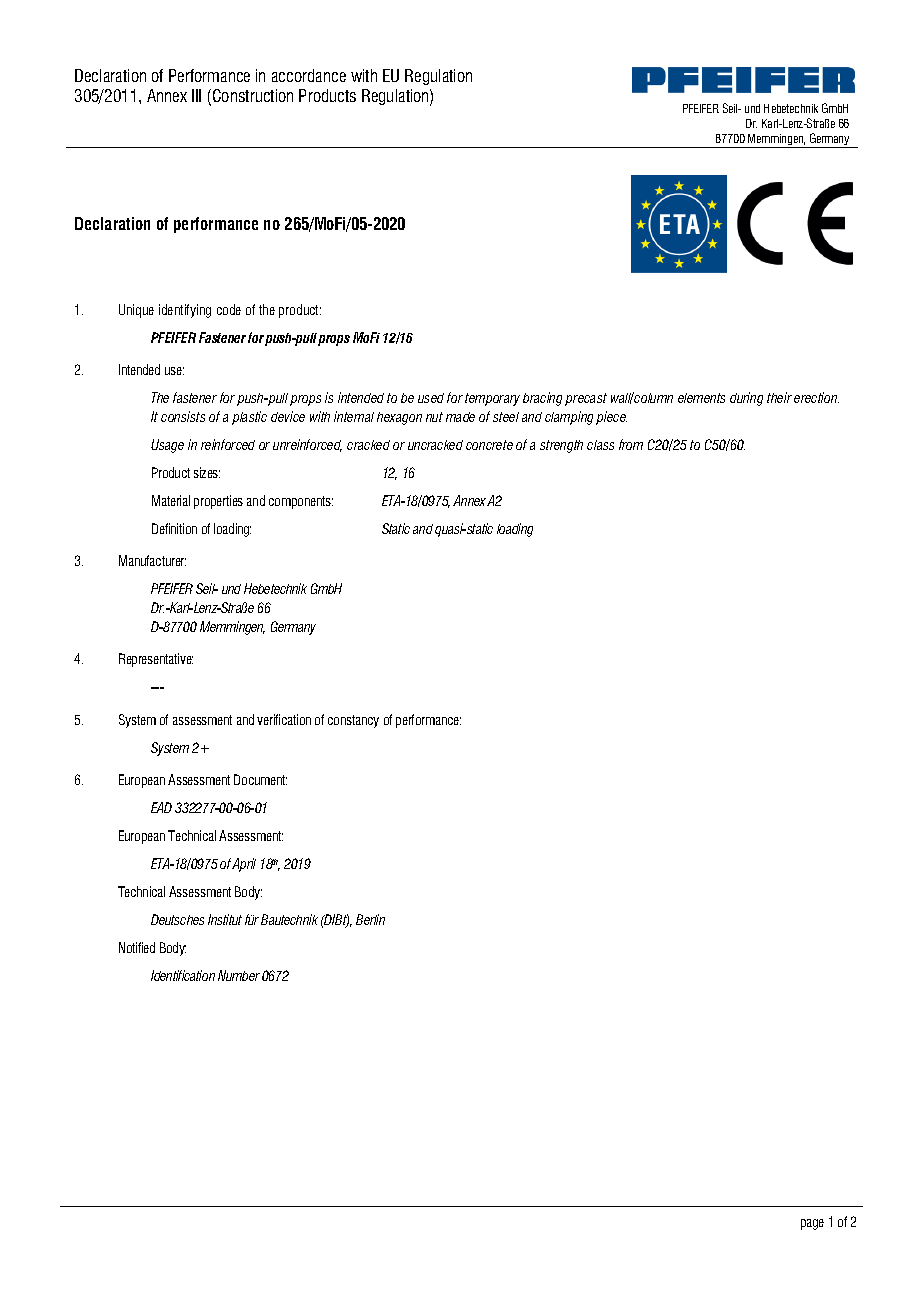 The height and width of the page is (1308, 924). What do you see at coordinates (370, 919) in the page?
I see `Berlin` at bounding box center [370, 919].
